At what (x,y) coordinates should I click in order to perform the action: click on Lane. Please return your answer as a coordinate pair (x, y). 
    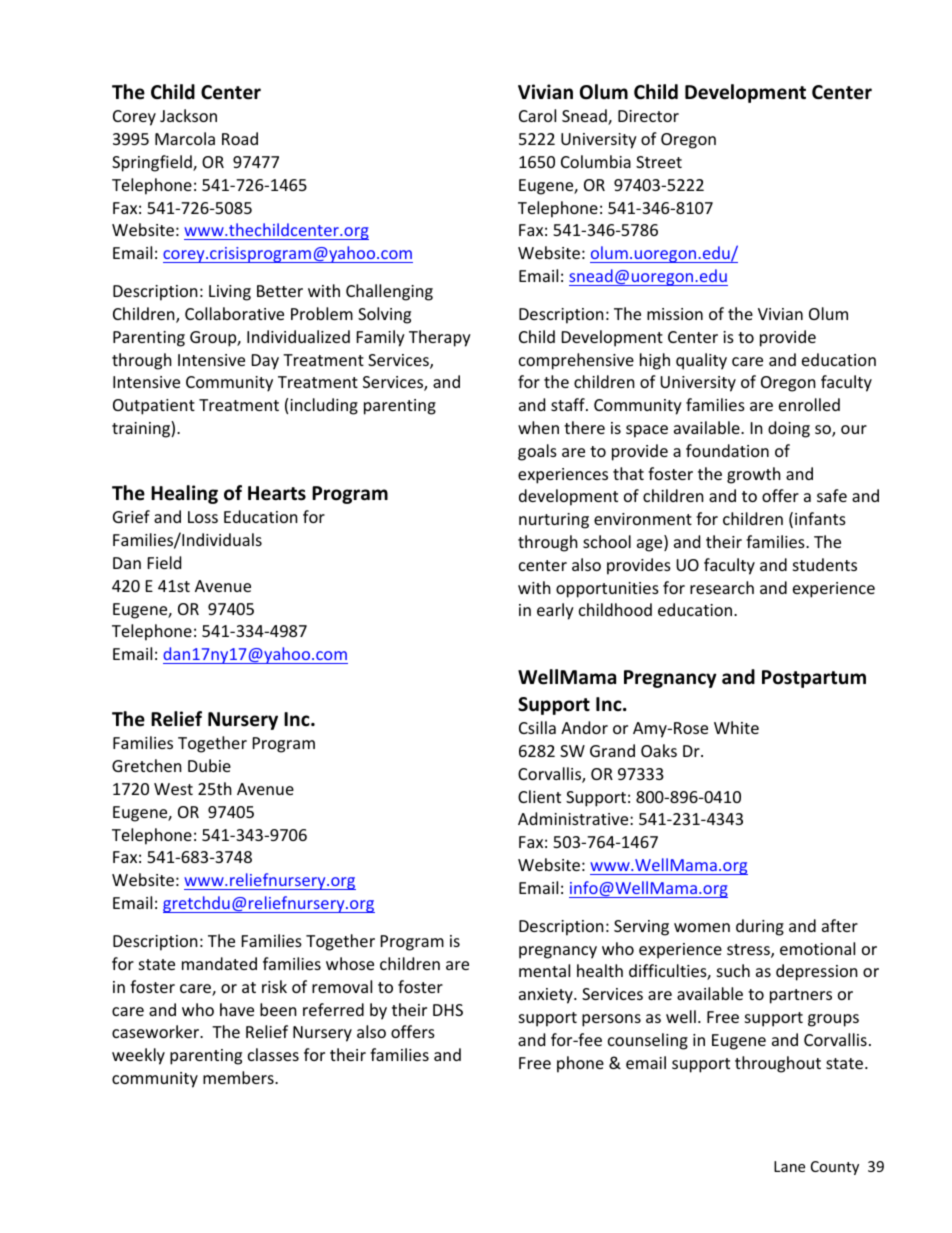
    Looking at the image, I should click on (789, 1166).
